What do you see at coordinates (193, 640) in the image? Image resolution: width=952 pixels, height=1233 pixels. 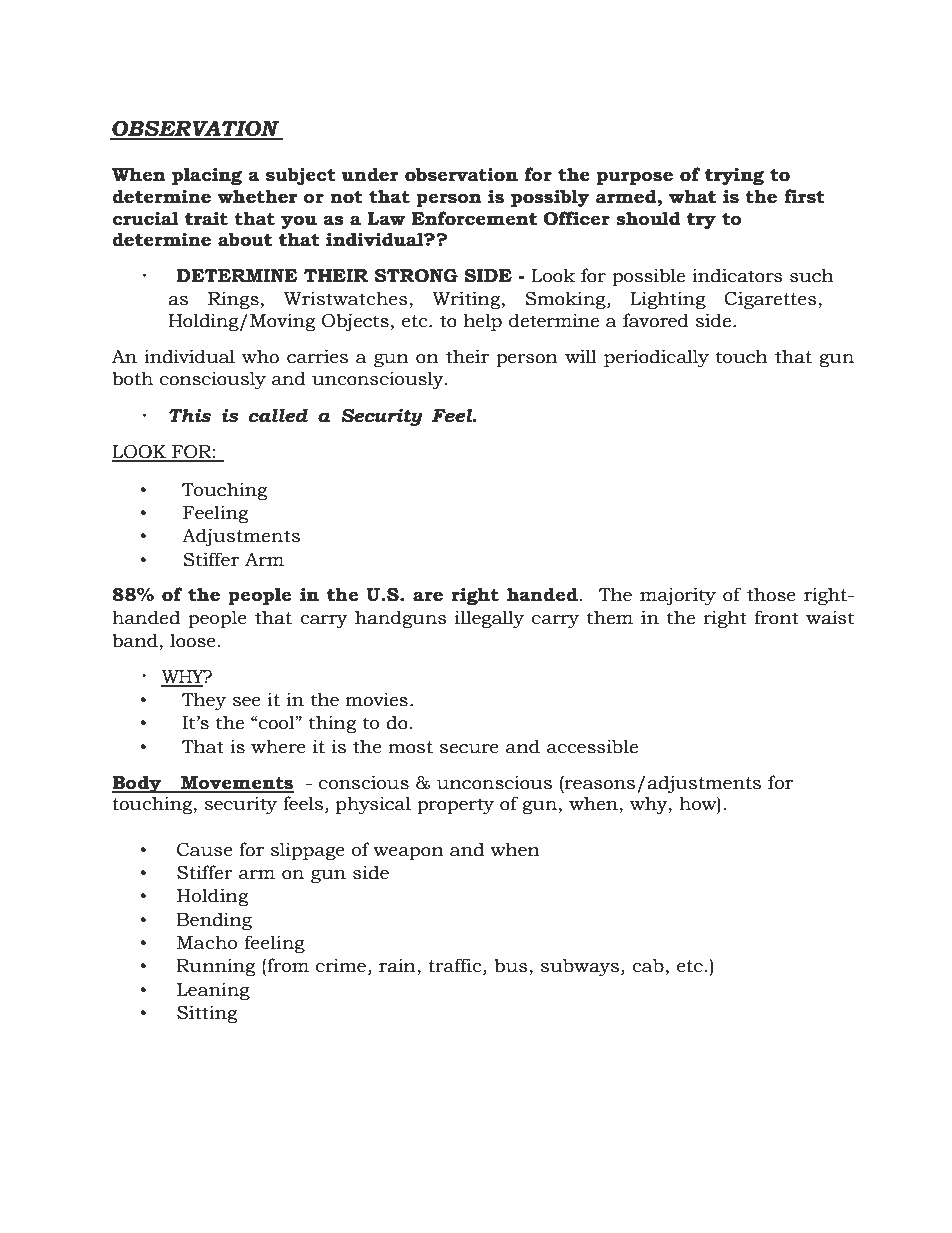 I see `loose` at bounding box center [193, 640].
